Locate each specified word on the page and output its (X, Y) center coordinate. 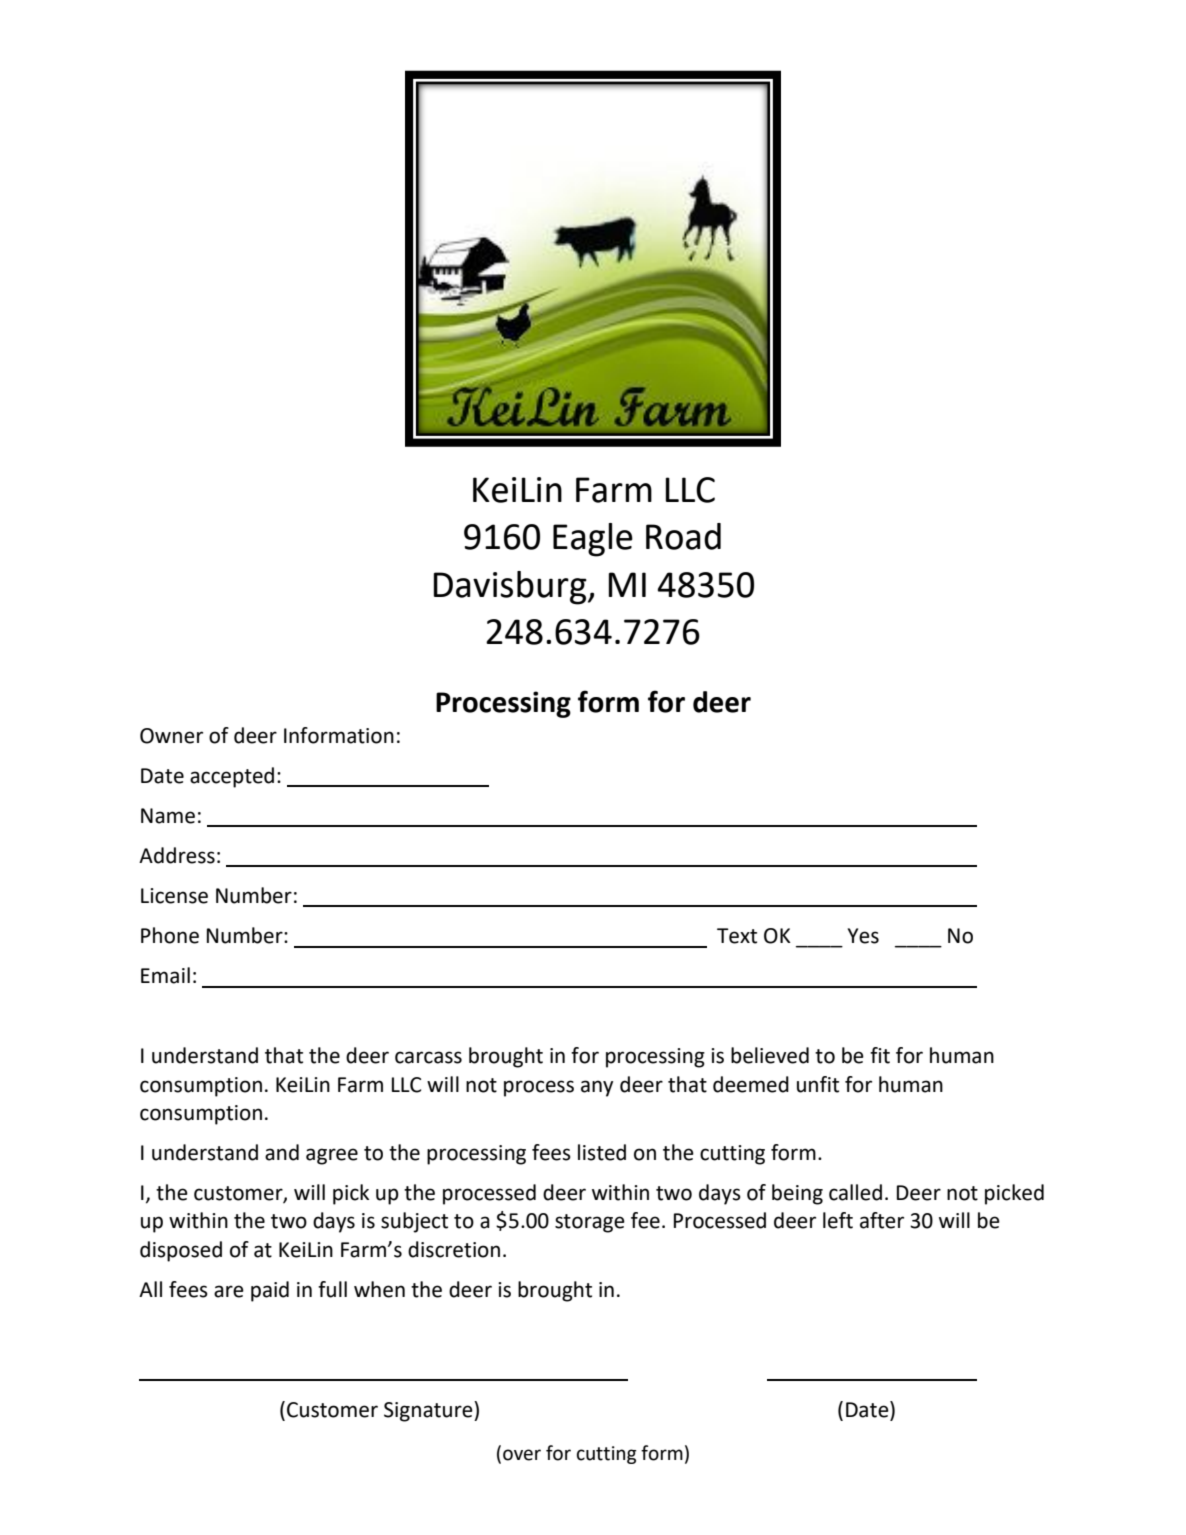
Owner (171, 736)
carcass (428, 1057)
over (522, 1455)
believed (770, 1055)
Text (737, 936)
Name (168, 816)
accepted (232, 777)
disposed (181, 1251)
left (838, 1220)
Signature (429, 1411)
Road (683, 536)
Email (165, 975)
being (797, 1194)
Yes (863, 936)
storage (590, 1223)
